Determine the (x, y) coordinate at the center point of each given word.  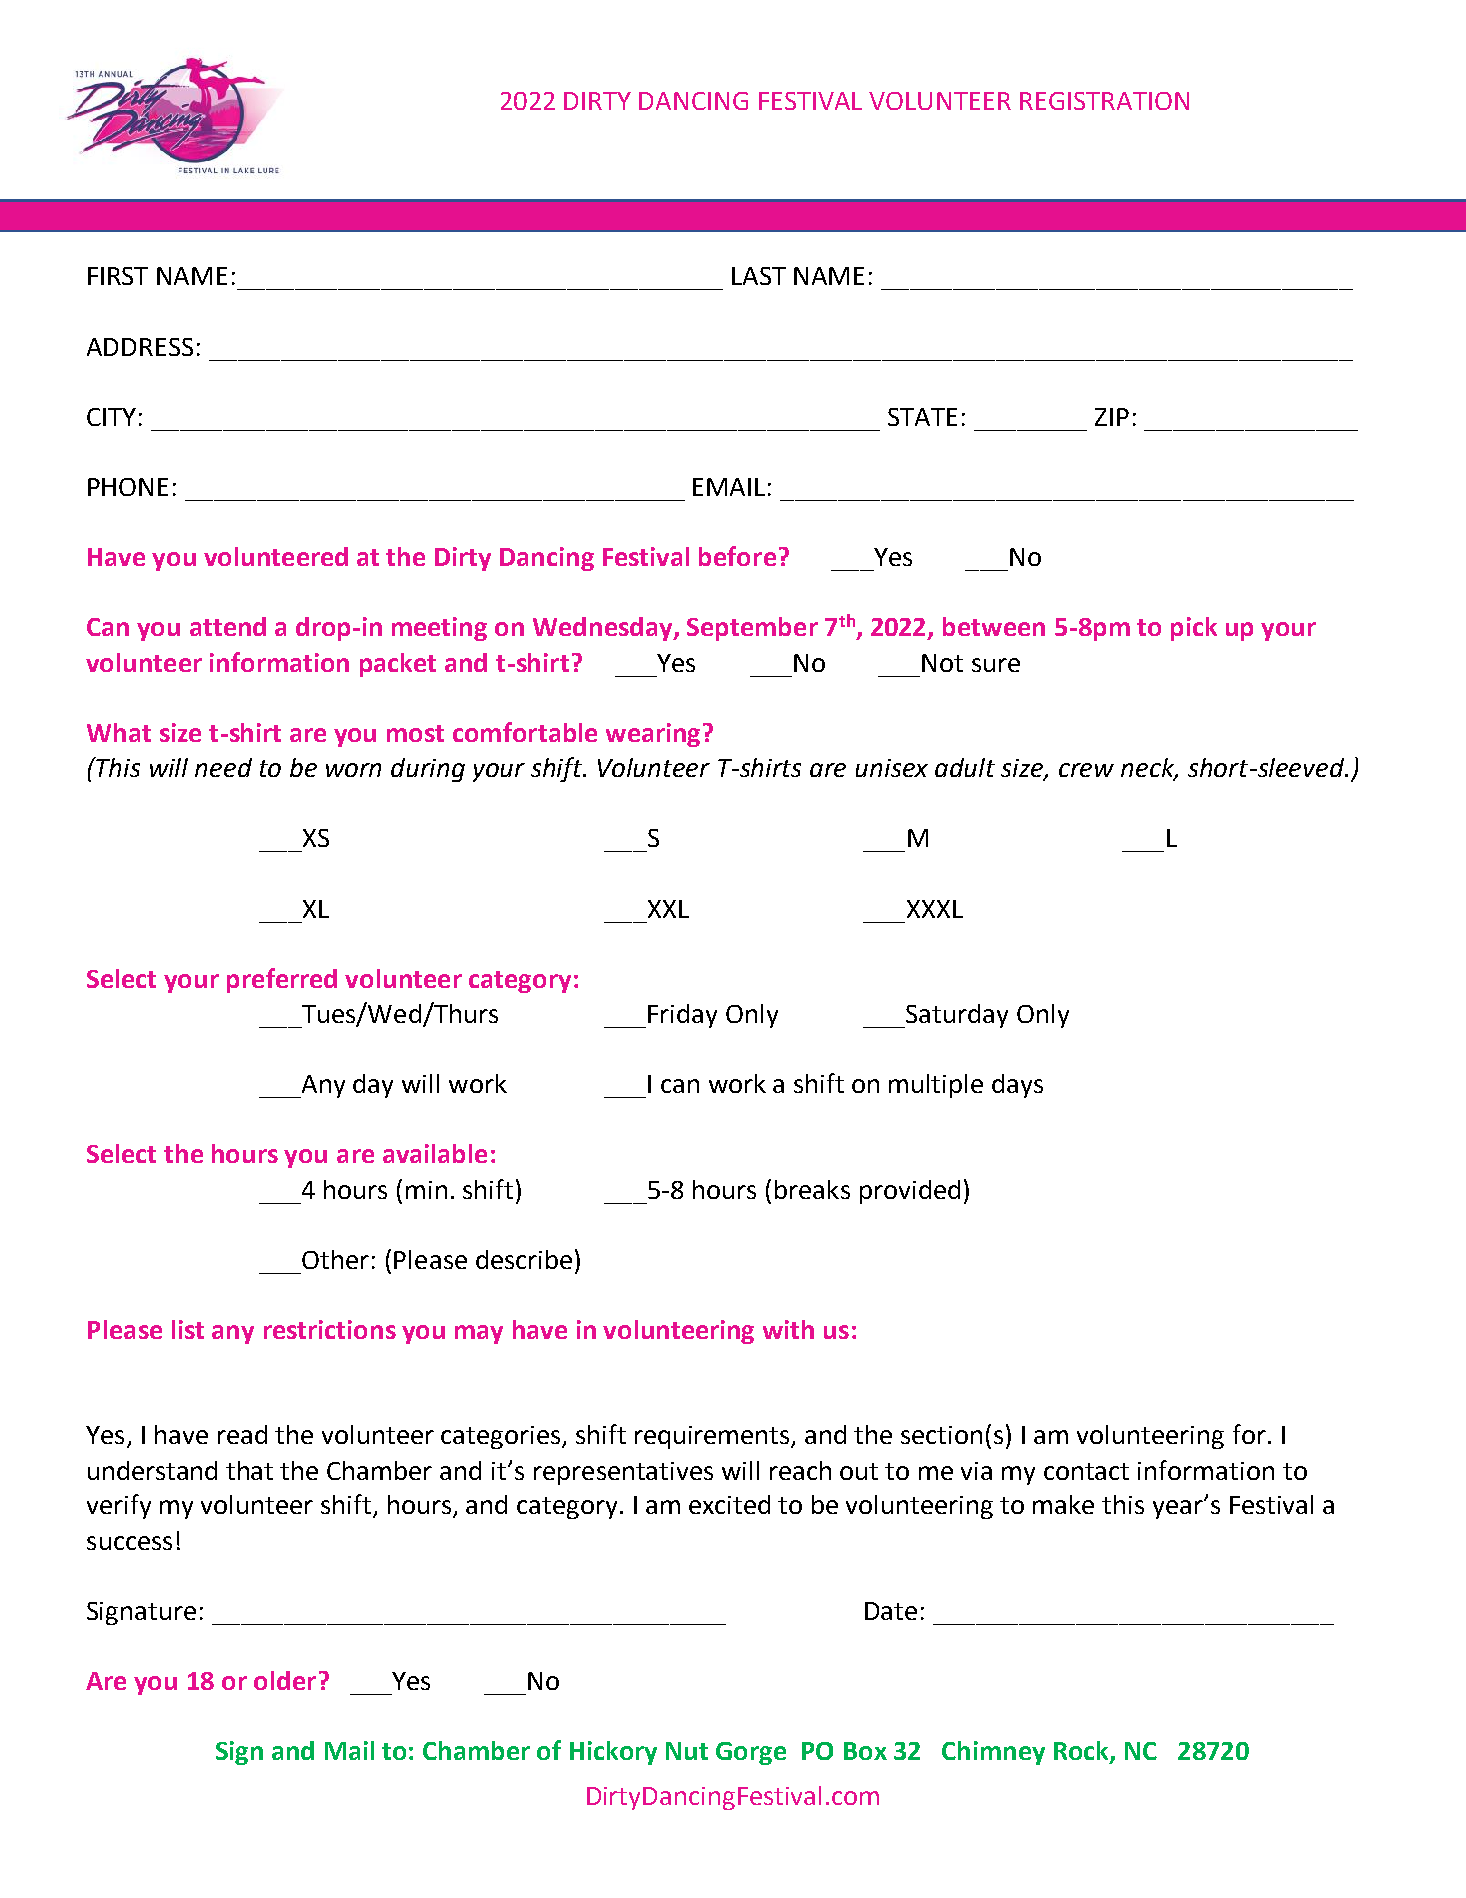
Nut (687, 1751)
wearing (653, 735)
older (285, 1680)
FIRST (118, 276)
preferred (282, 980)
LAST (759, 276)
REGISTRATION (1104, 101)
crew (1086, 770)
